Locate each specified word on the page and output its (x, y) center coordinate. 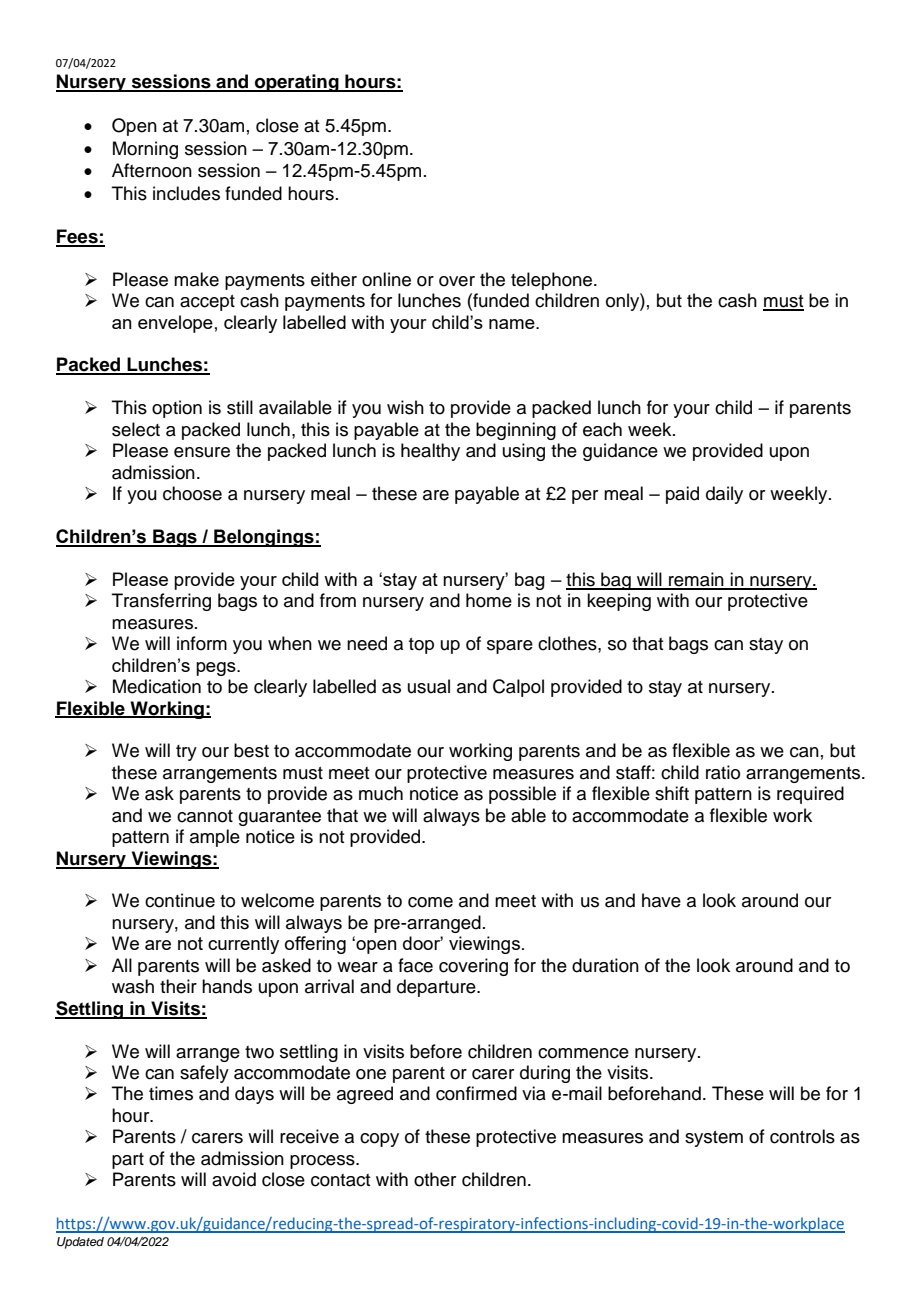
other (435, 1179)
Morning (145, 150)
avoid (234, 1179)
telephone (551, 281)
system (714, 1139)
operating (297, 83)
